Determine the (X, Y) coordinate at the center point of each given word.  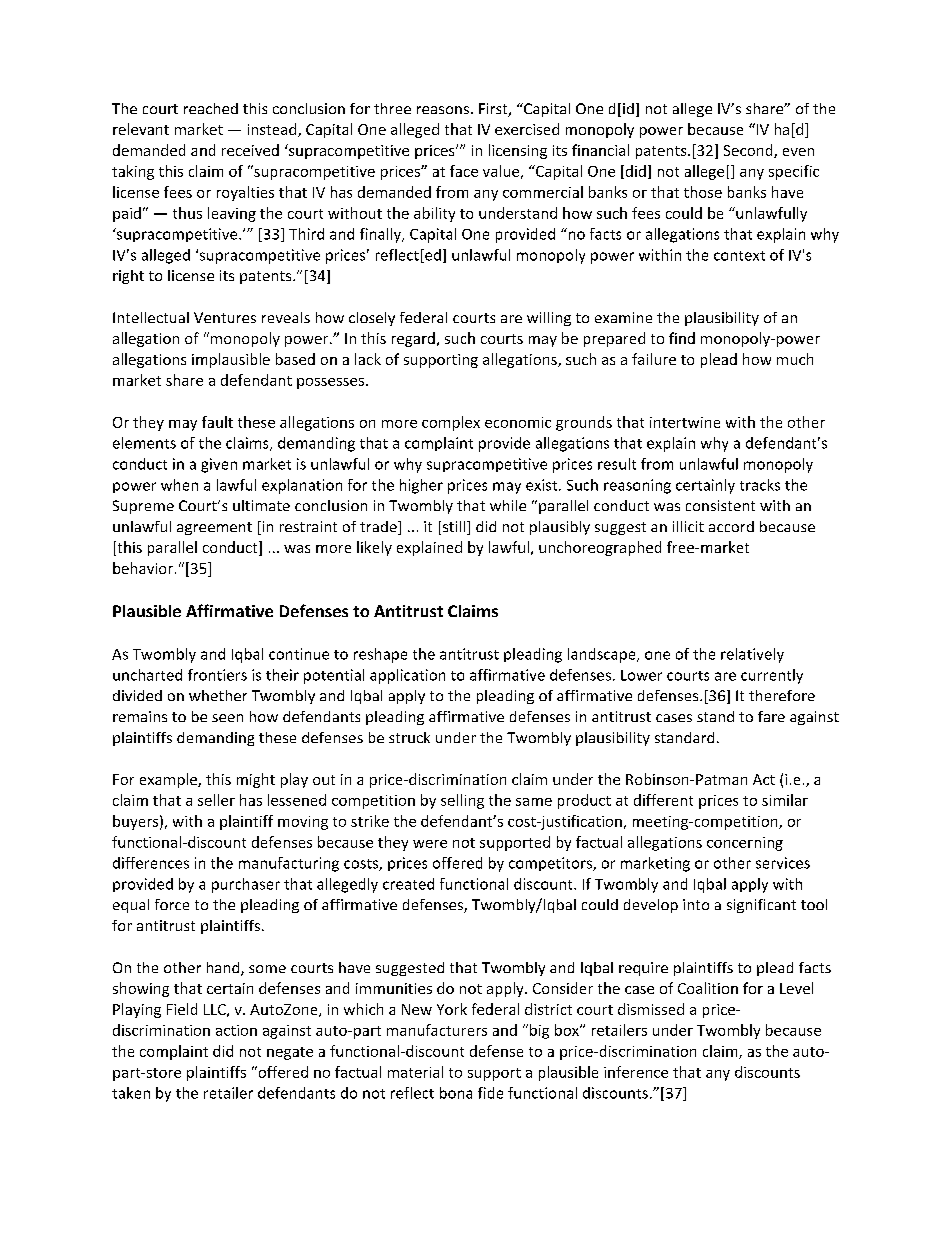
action (236, 1030)
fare (771, 716)
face (464, 171)
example (169, 780)
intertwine (685, 422)
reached (211, 108)
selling (462, 801)
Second (749, 151)
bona (456, 1093)
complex (451, 423)
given (219, 465)
